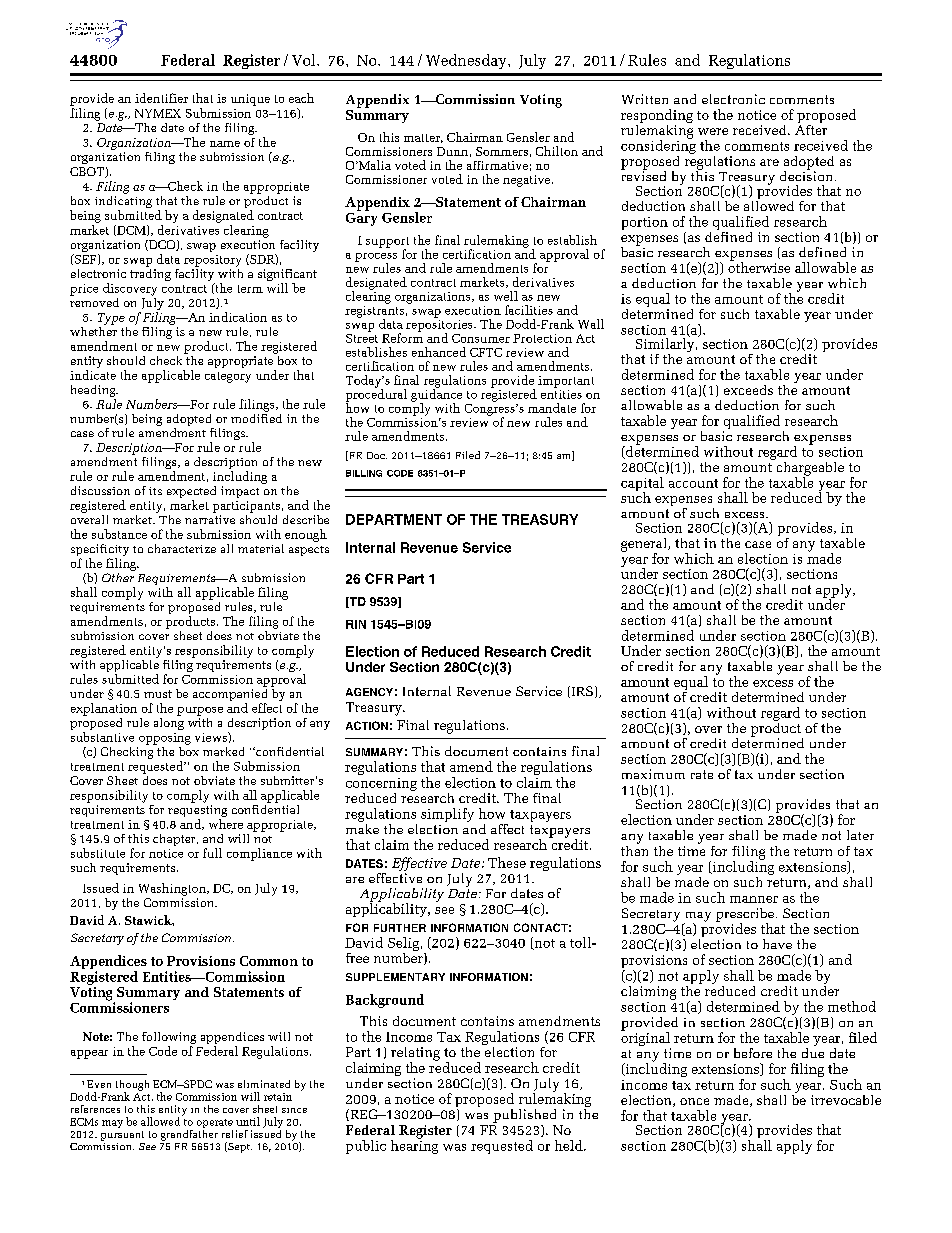 The image size is (952, 1233). What do you see at coordinates (165, 739) in the document?
I see `opposing` at bounding box center [165, 739].
